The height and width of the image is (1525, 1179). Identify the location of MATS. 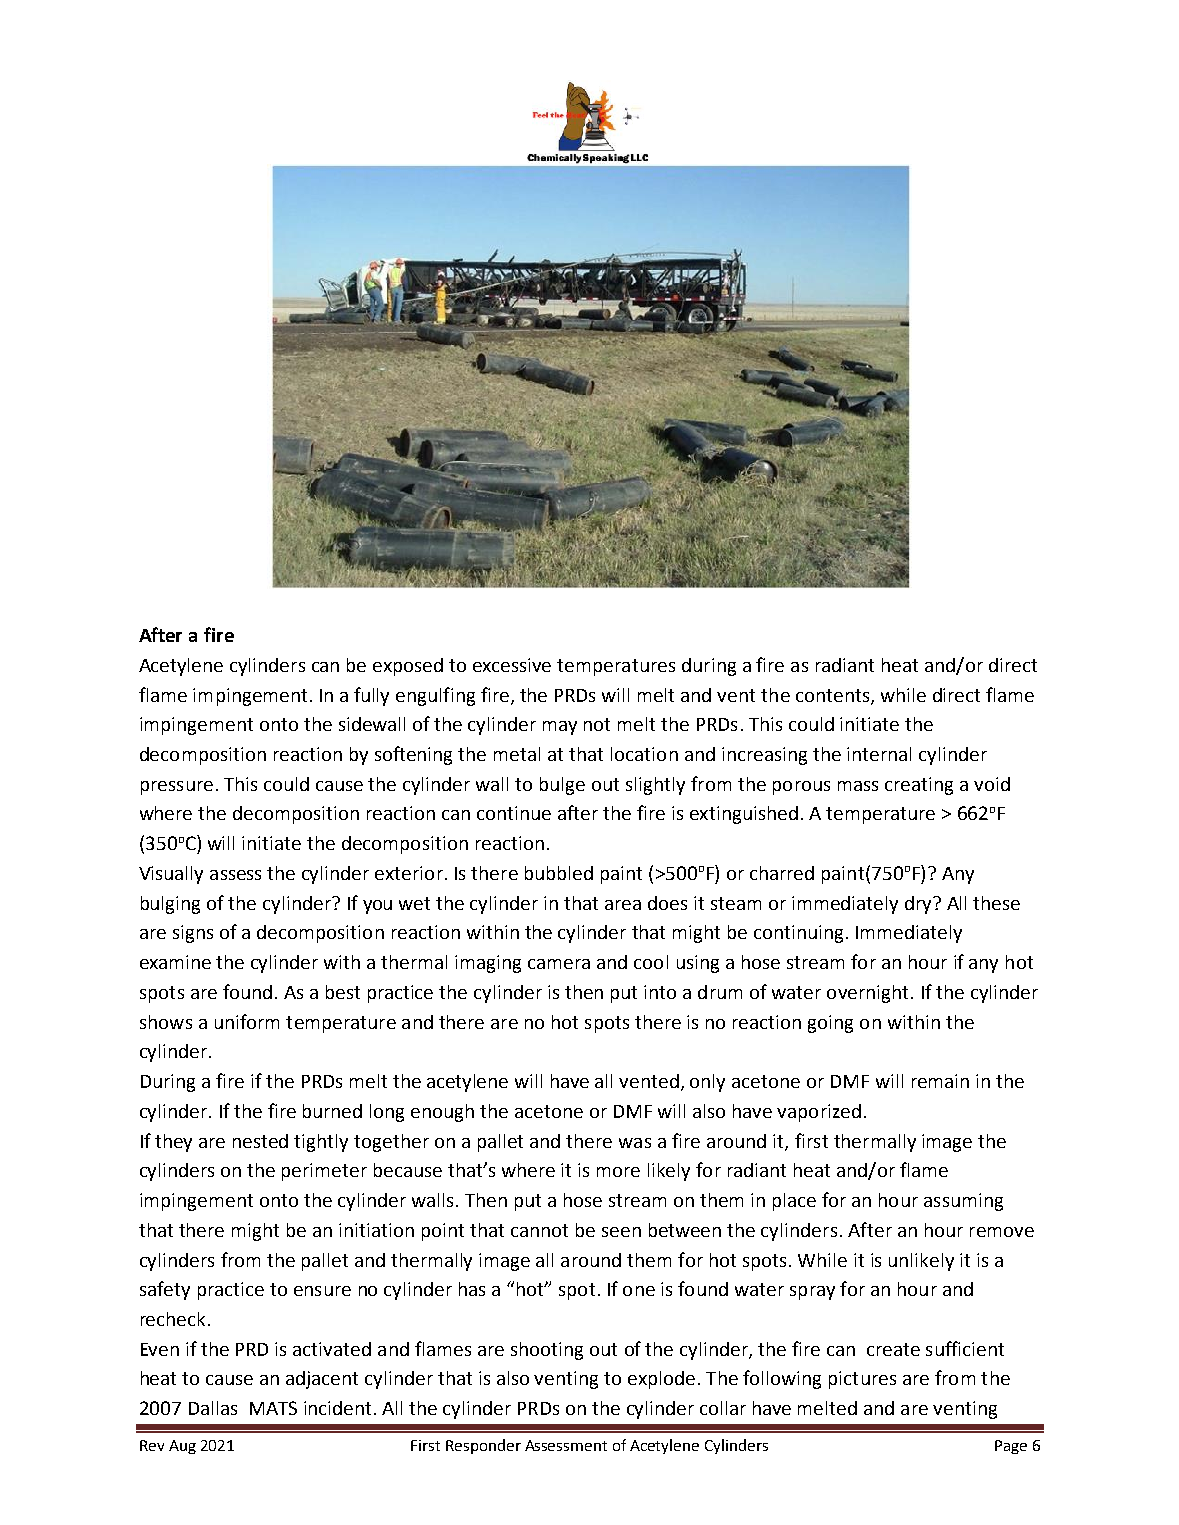
(273, 1408).
